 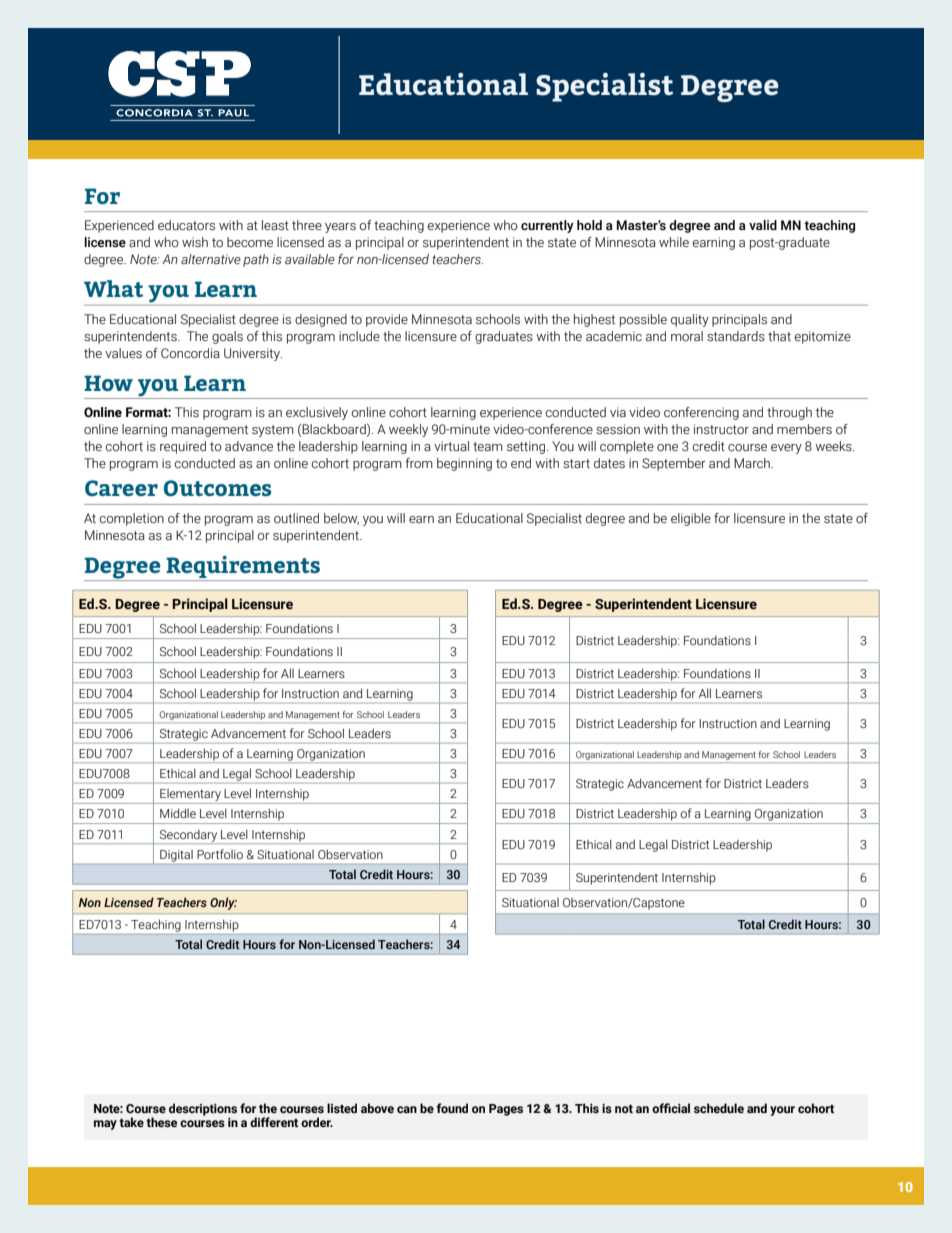 What do you see at coordinates (132, 519) in the image?
I see `completion` at bounding box center [132, 519].
